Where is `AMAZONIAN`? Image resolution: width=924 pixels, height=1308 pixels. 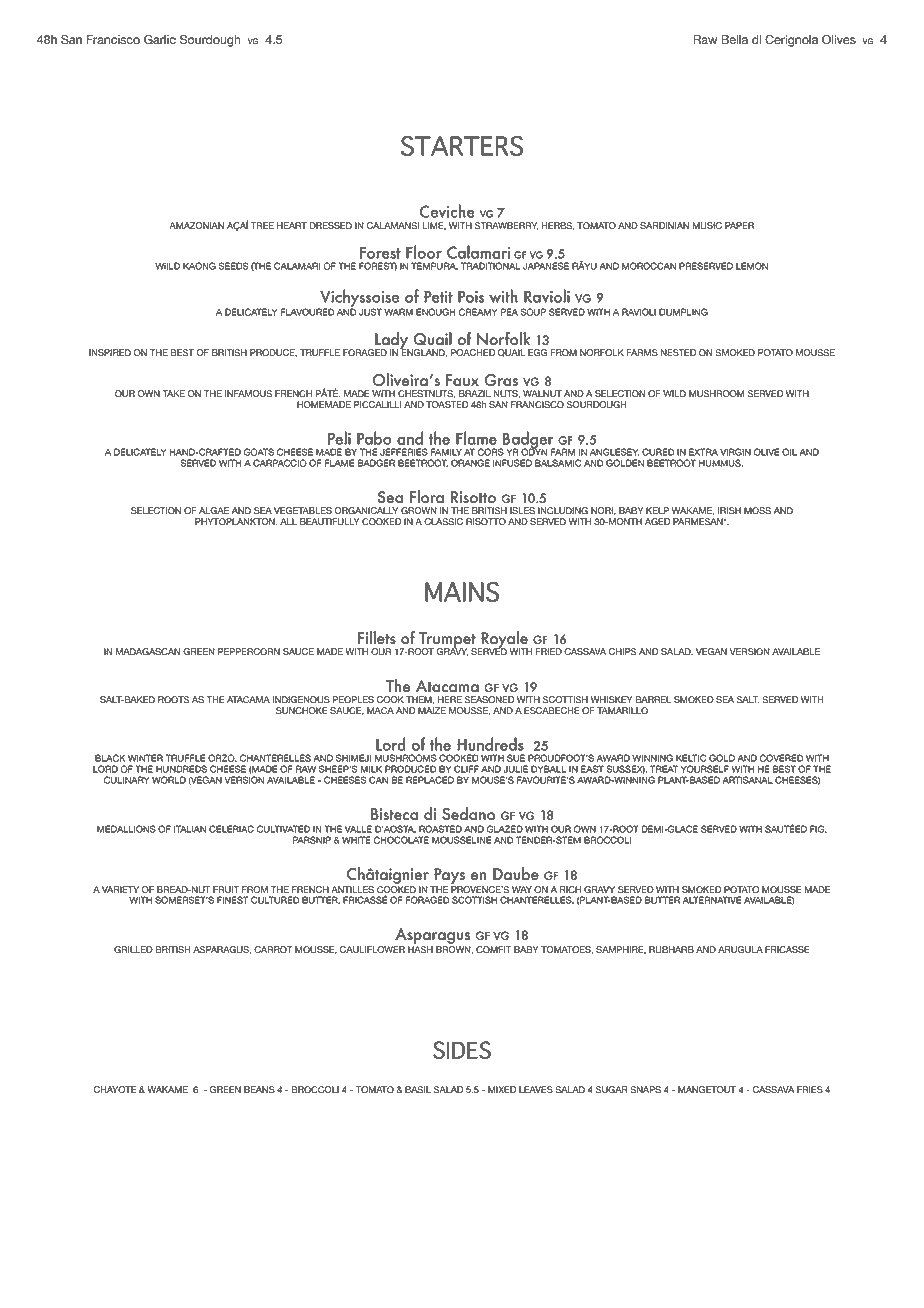 AMAZONIAN is located at coordinates (196, 226).
